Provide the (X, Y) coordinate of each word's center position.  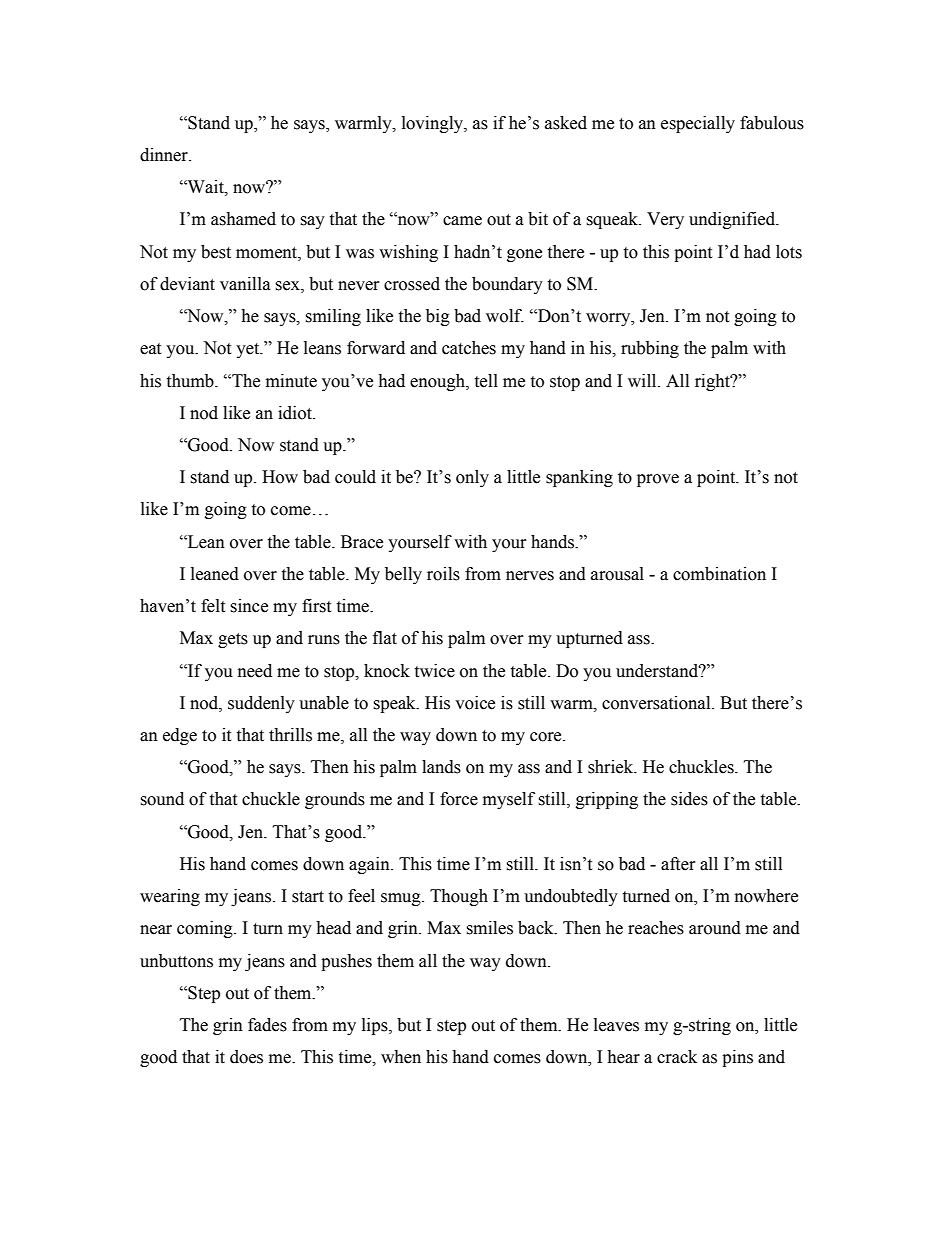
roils (443, 574)
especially (698, 124)
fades (267, 1025)
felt (213, 606)
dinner (165, 155)
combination (719, 574)
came (462, 221)
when (401, 1057)
